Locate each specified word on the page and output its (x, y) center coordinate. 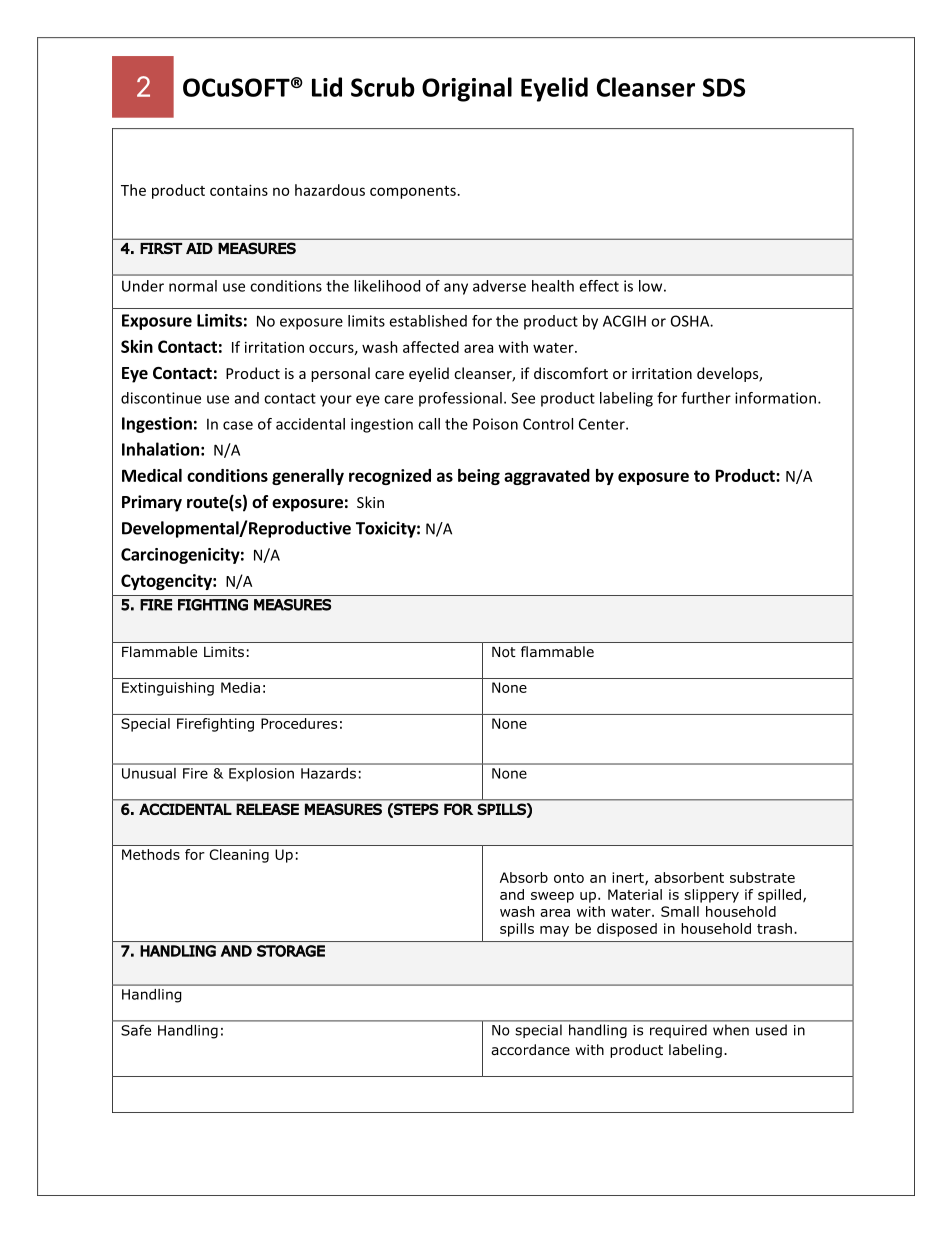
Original (467, 89)
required (678, 1031)
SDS (724, 87)
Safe (136, 1030)
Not (504, 652)
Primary (152, 503)
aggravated (547, 477)
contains (239, 190)
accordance (530, 1050)
